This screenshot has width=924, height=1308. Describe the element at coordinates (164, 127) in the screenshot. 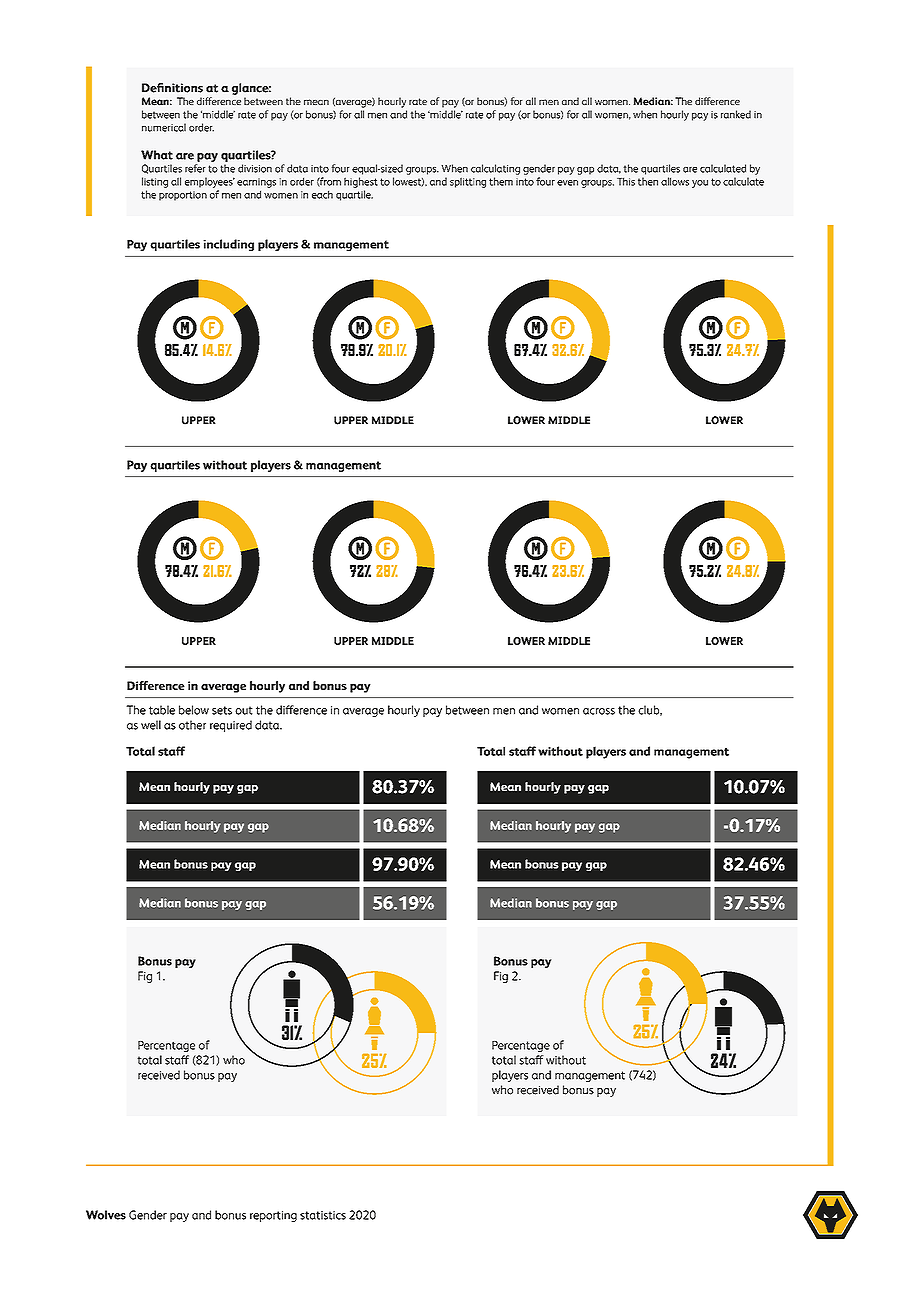

I see `numerical` at that location.
